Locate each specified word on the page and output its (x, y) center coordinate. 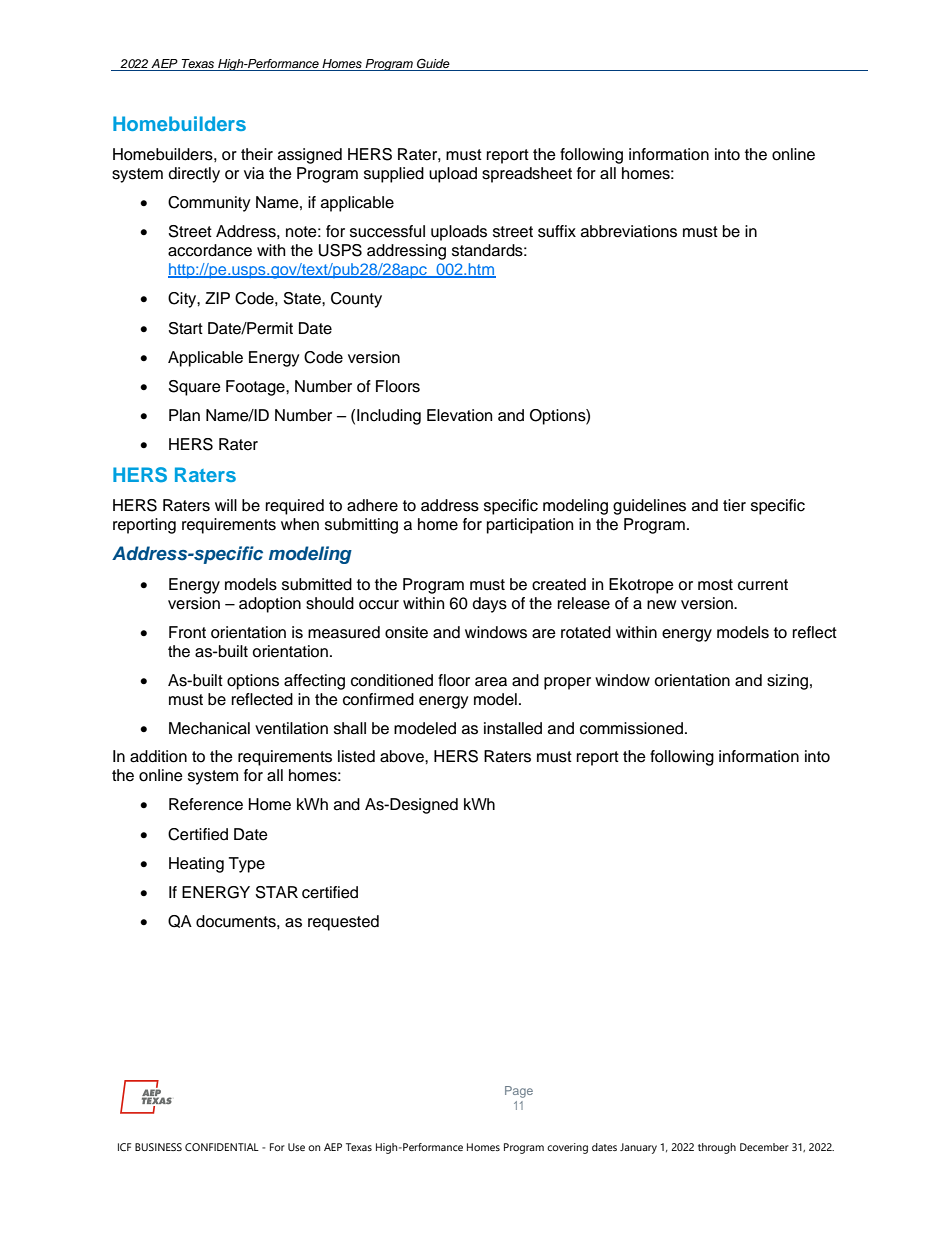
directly (194, 175)
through (717, 1148)
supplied (394, 175)
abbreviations (629, 231)
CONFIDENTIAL (222, 1147)
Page (519, 1092)
